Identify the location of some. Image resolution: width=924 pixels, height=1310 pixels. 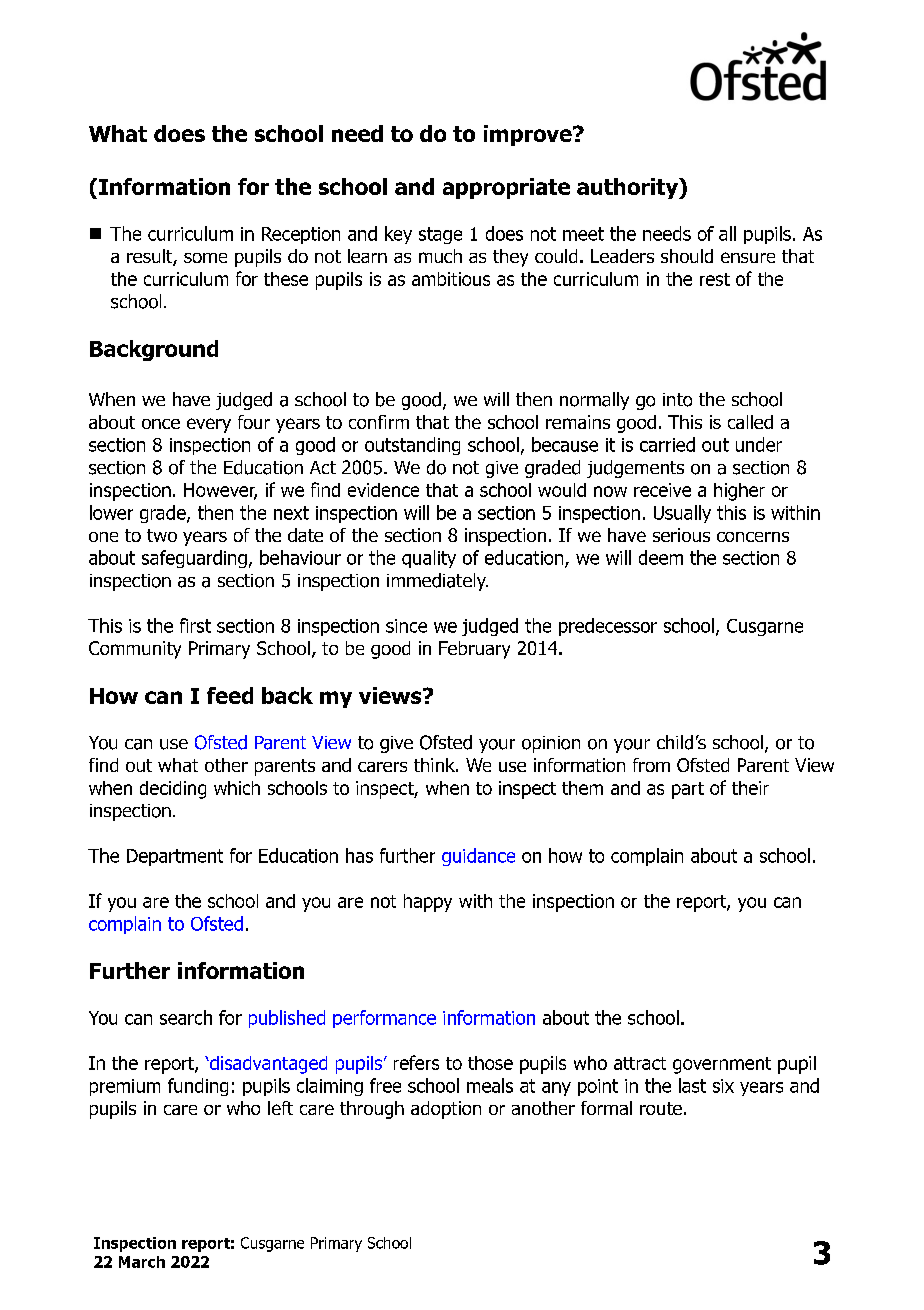
(205, 258).
